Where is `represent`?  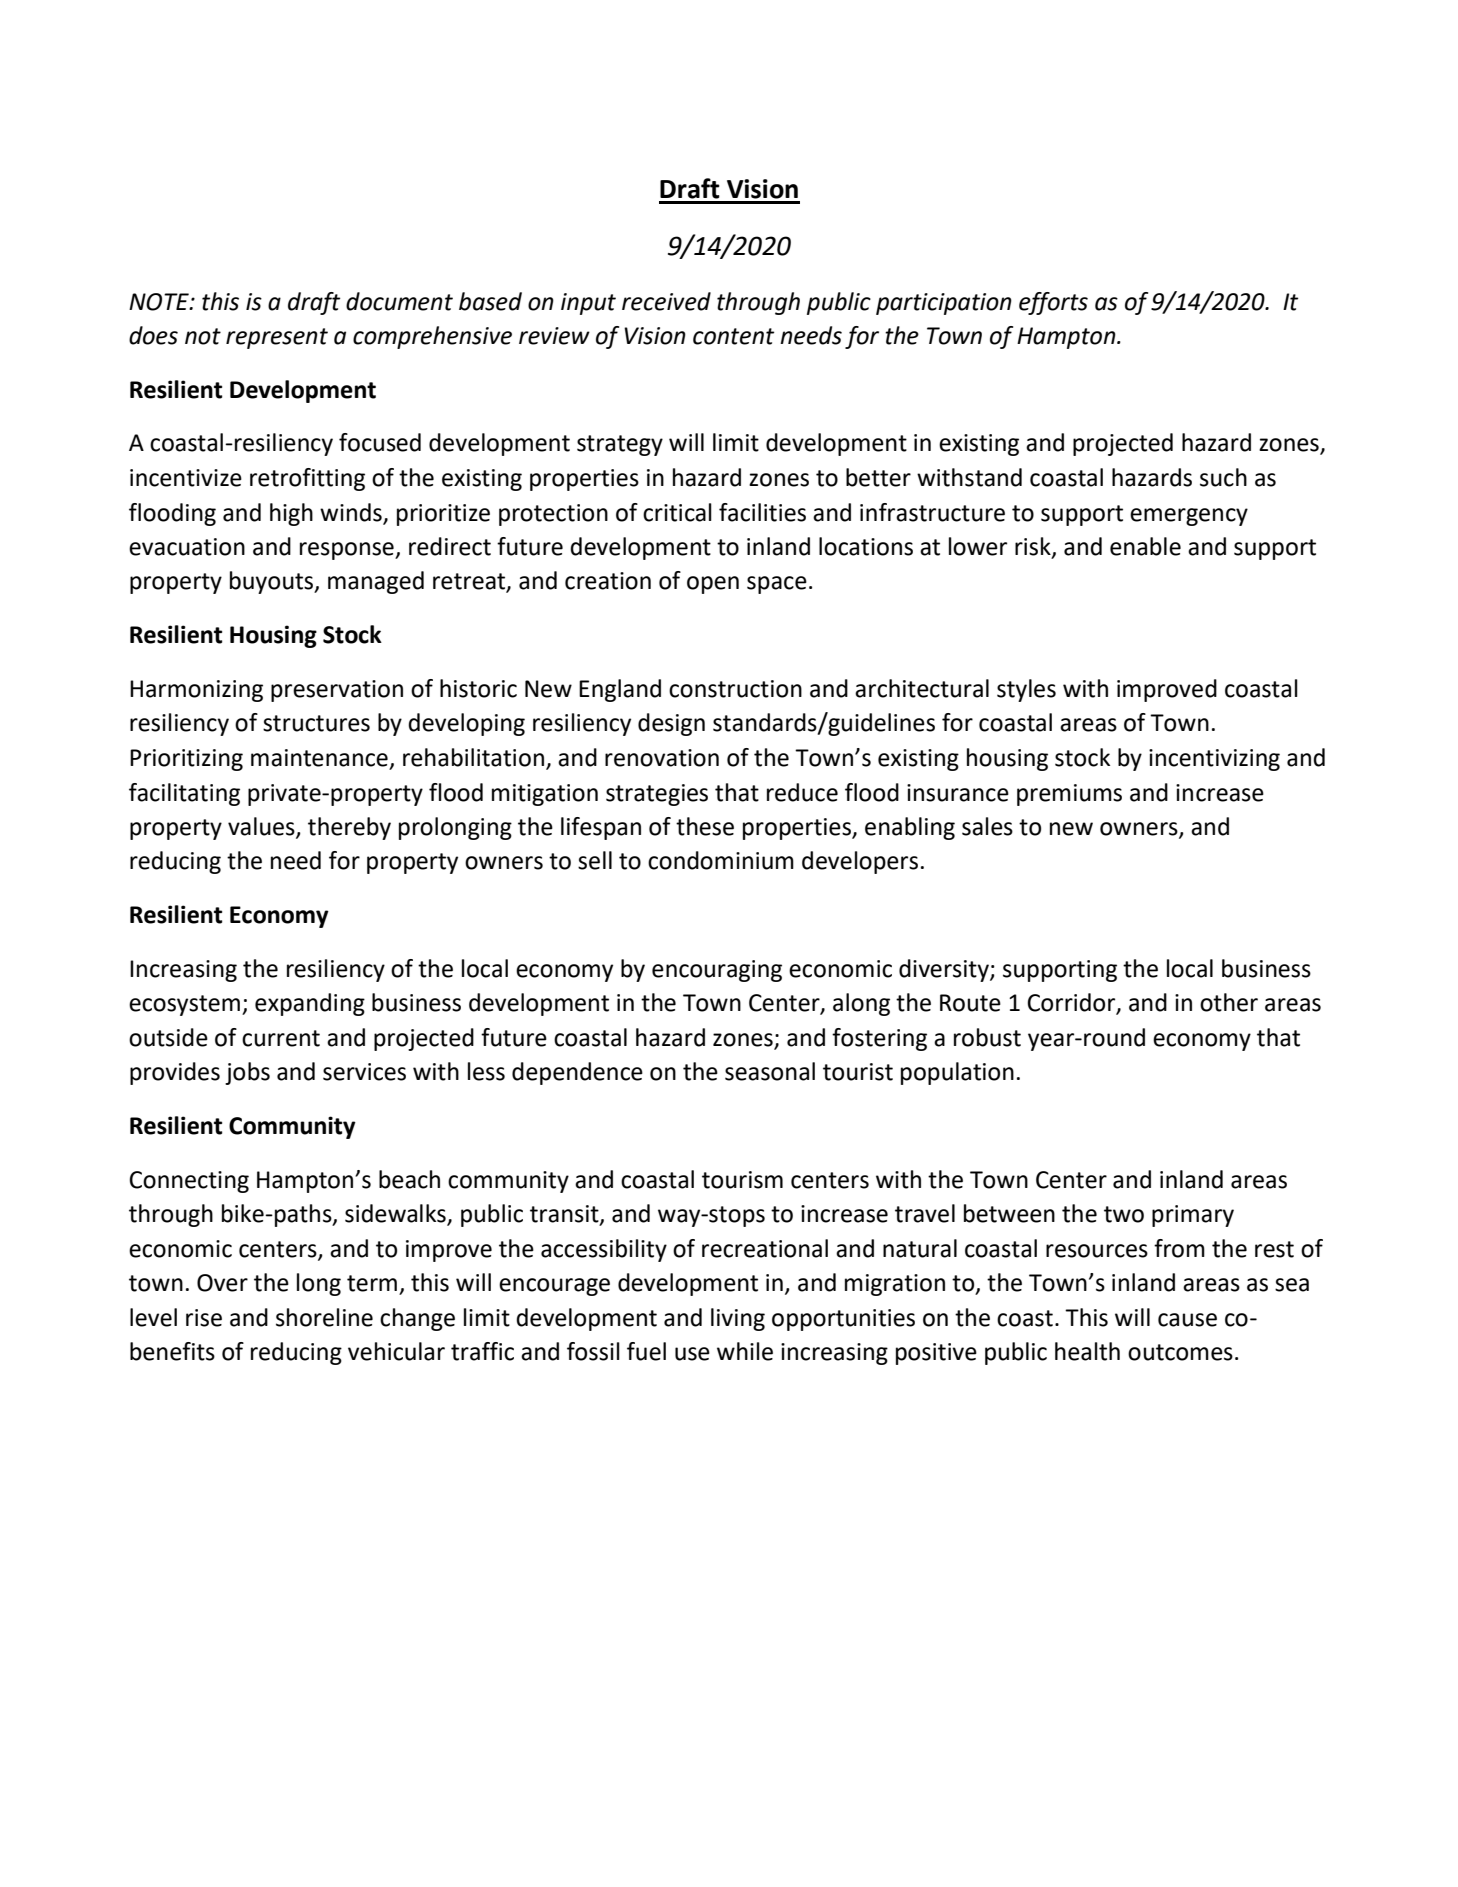
represent is located at coordinates (277, 338).
